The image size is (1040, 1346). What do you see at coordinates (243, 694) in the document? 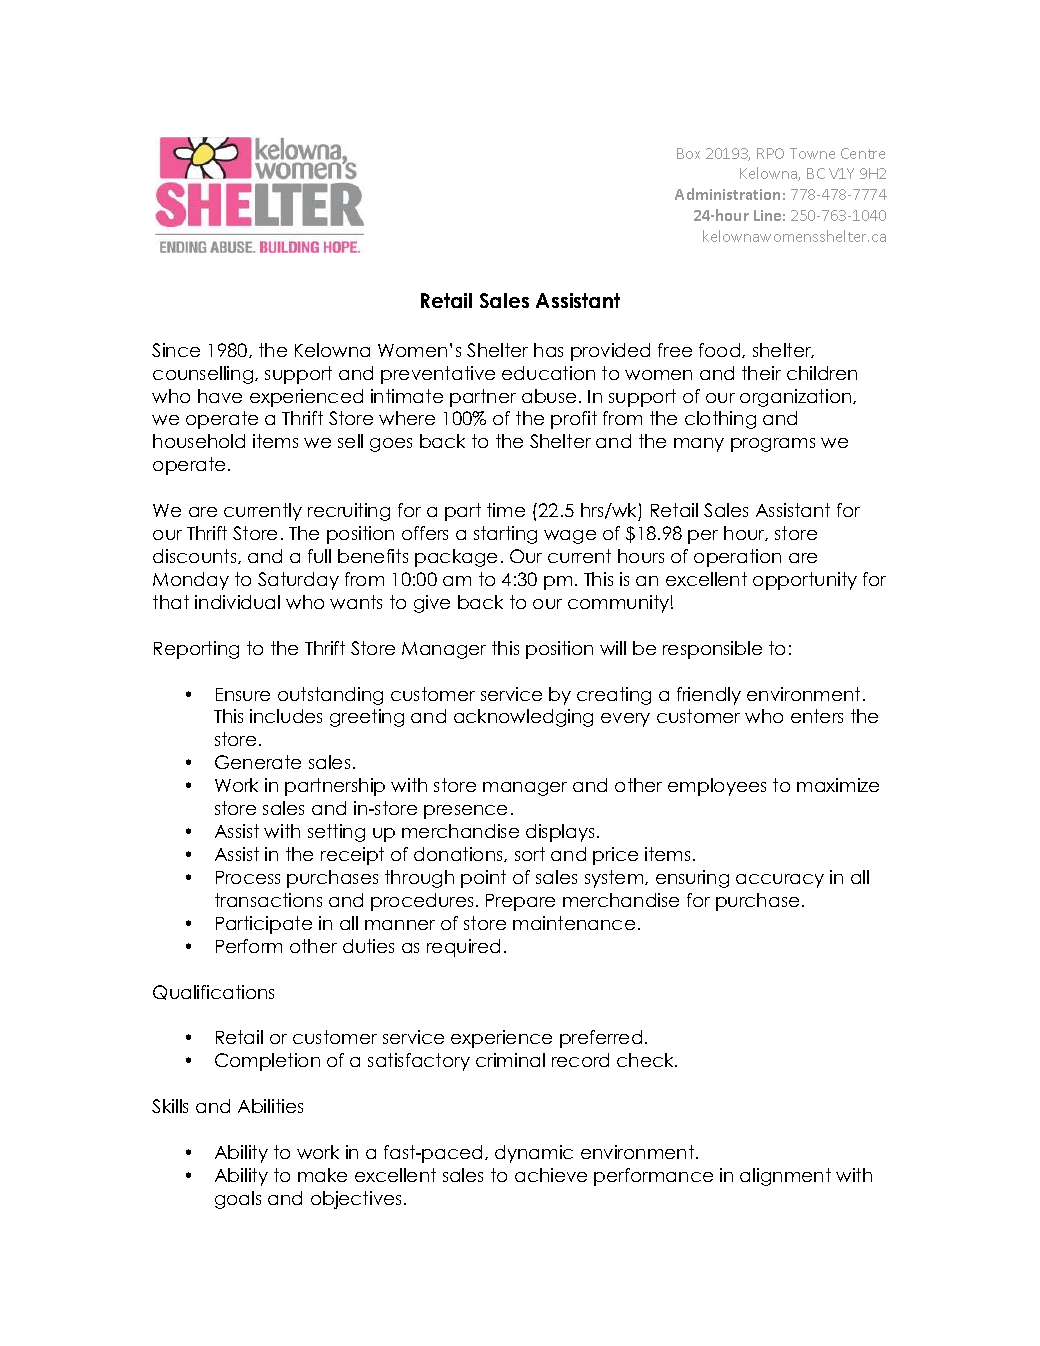
I see `Ensure` at bounding box center [243, 694].
